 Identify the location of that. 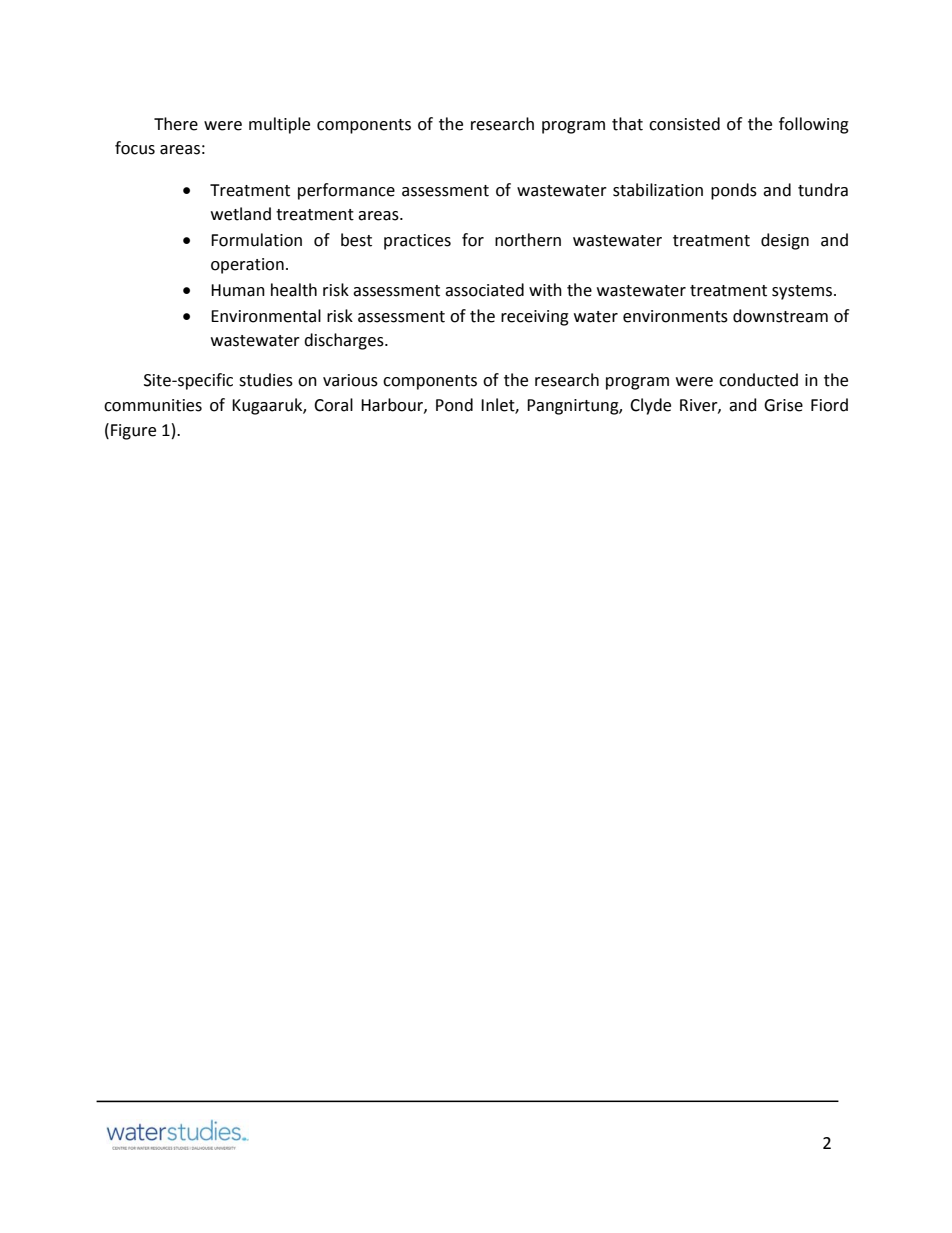
(627, 124).
